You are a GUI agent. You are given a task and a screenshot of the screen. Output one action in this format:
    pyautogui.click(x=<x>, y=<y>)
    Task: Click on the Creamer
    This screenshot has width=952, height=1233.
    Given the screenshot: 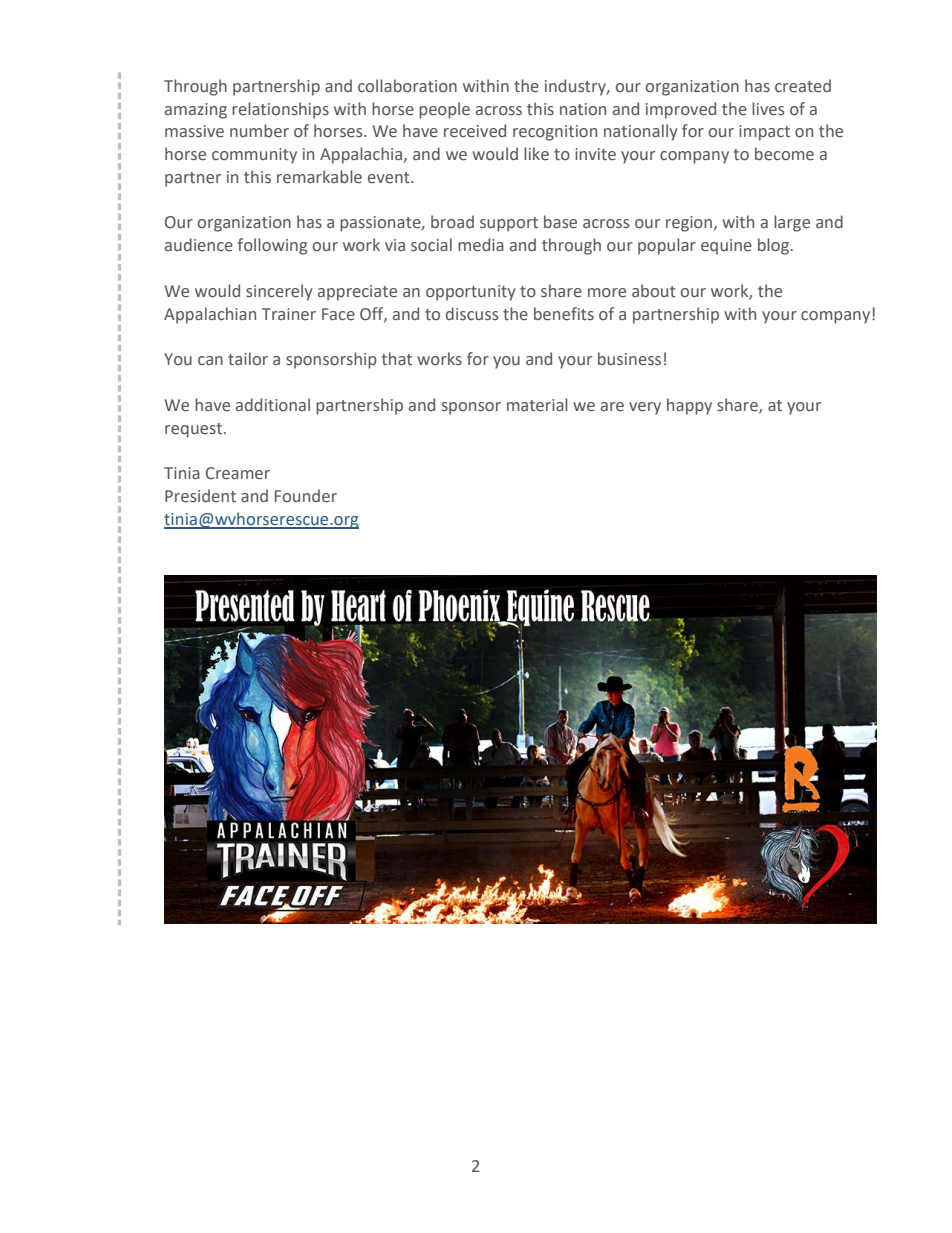 What is the action you would take?
    pyautogui.click(x=238, y=473)
